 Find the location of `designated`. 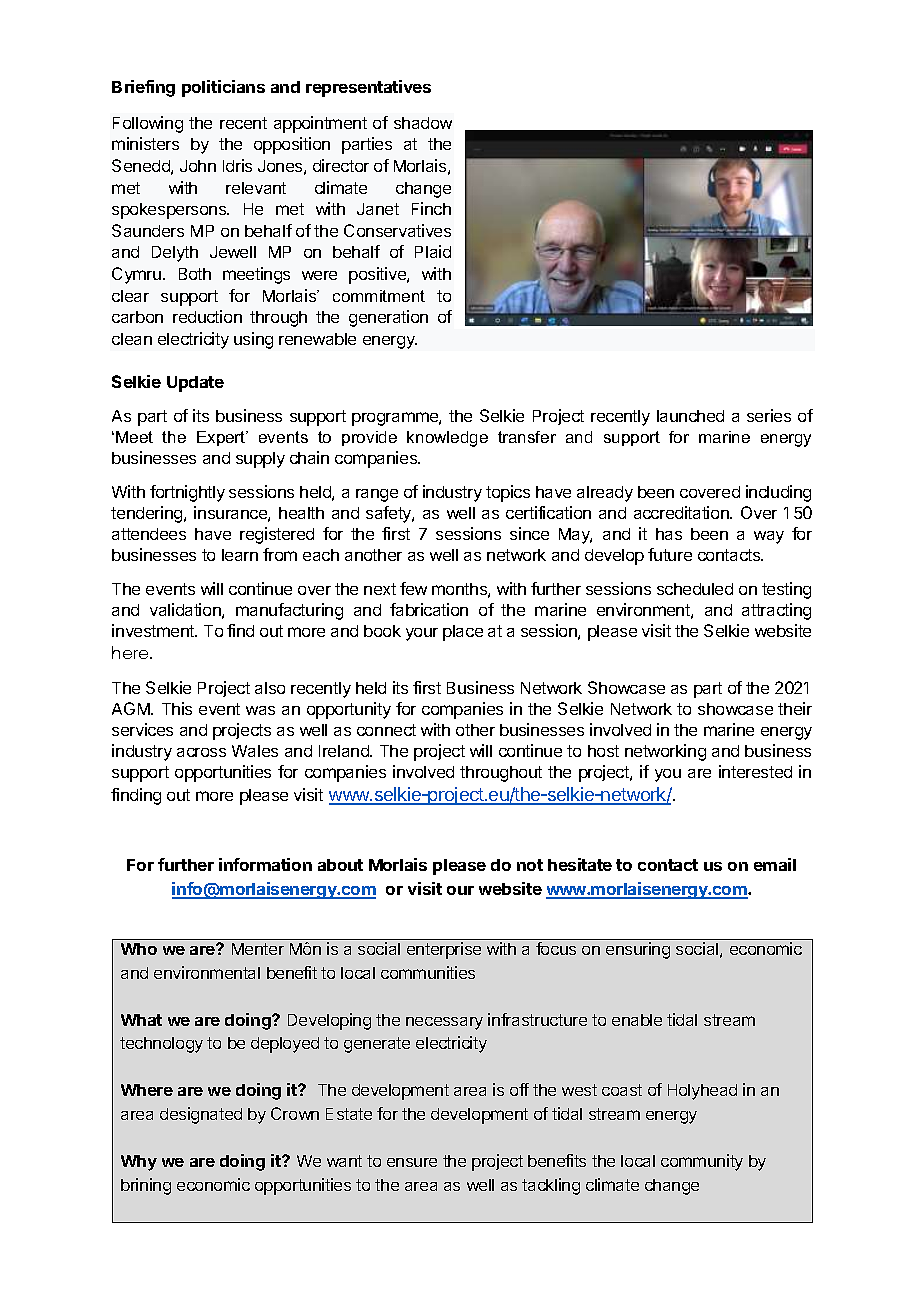

designated is located at coordinates (201, 1115).
